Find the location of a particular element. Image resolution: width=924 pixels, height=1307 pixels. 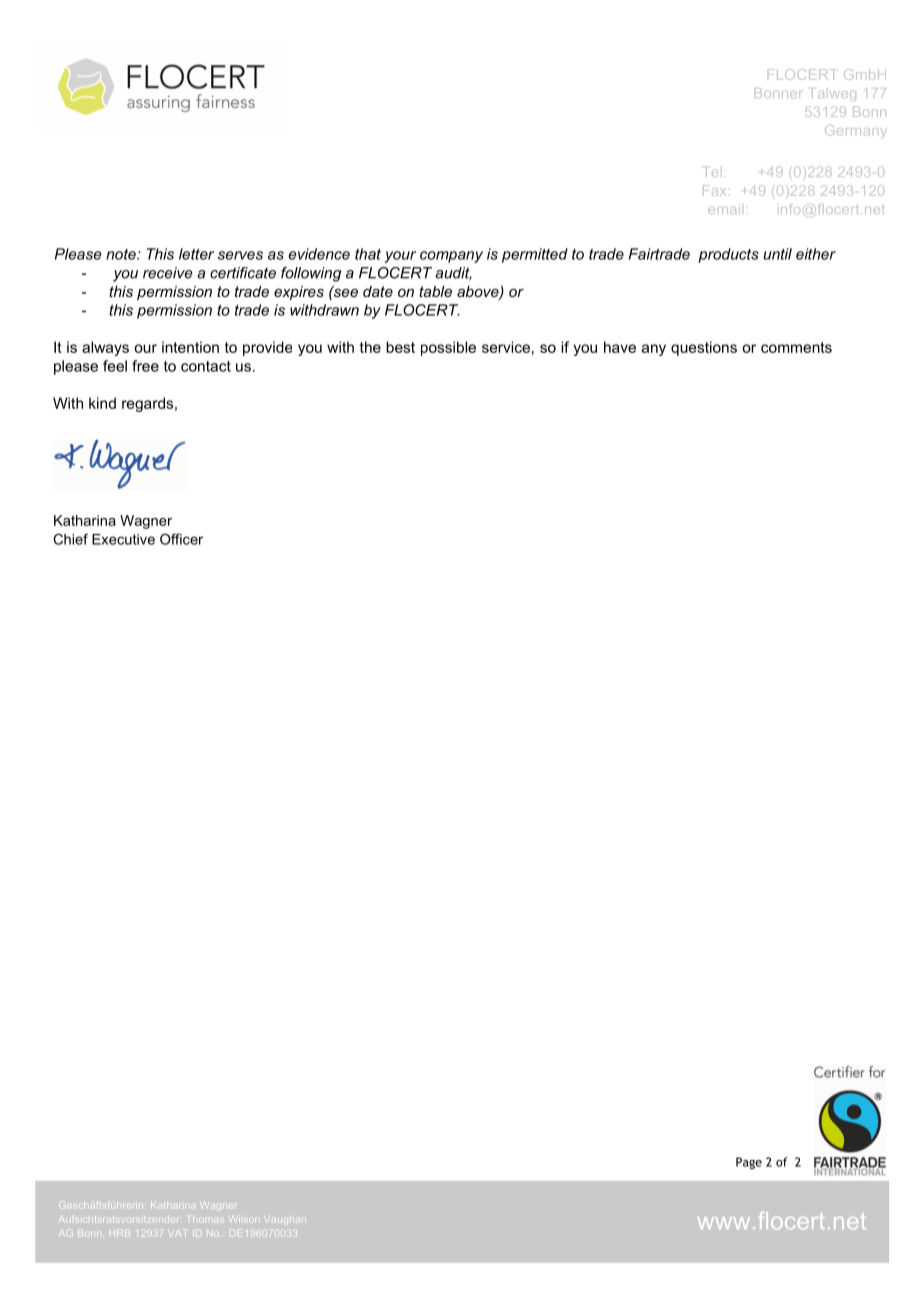

questions is located at coordinates (704, 348).
